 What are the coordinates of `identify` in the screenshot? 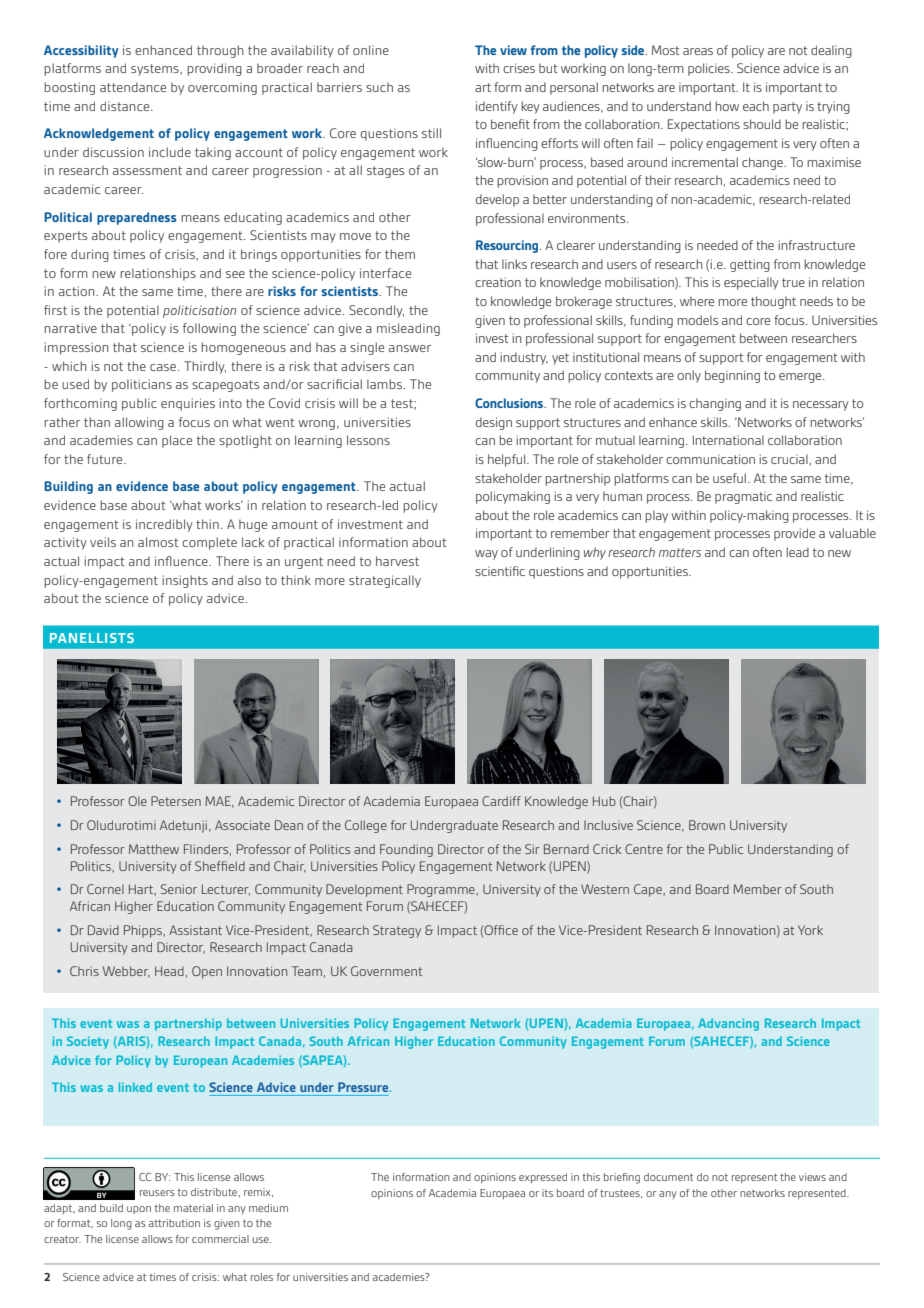 It's located at (497, 107).
